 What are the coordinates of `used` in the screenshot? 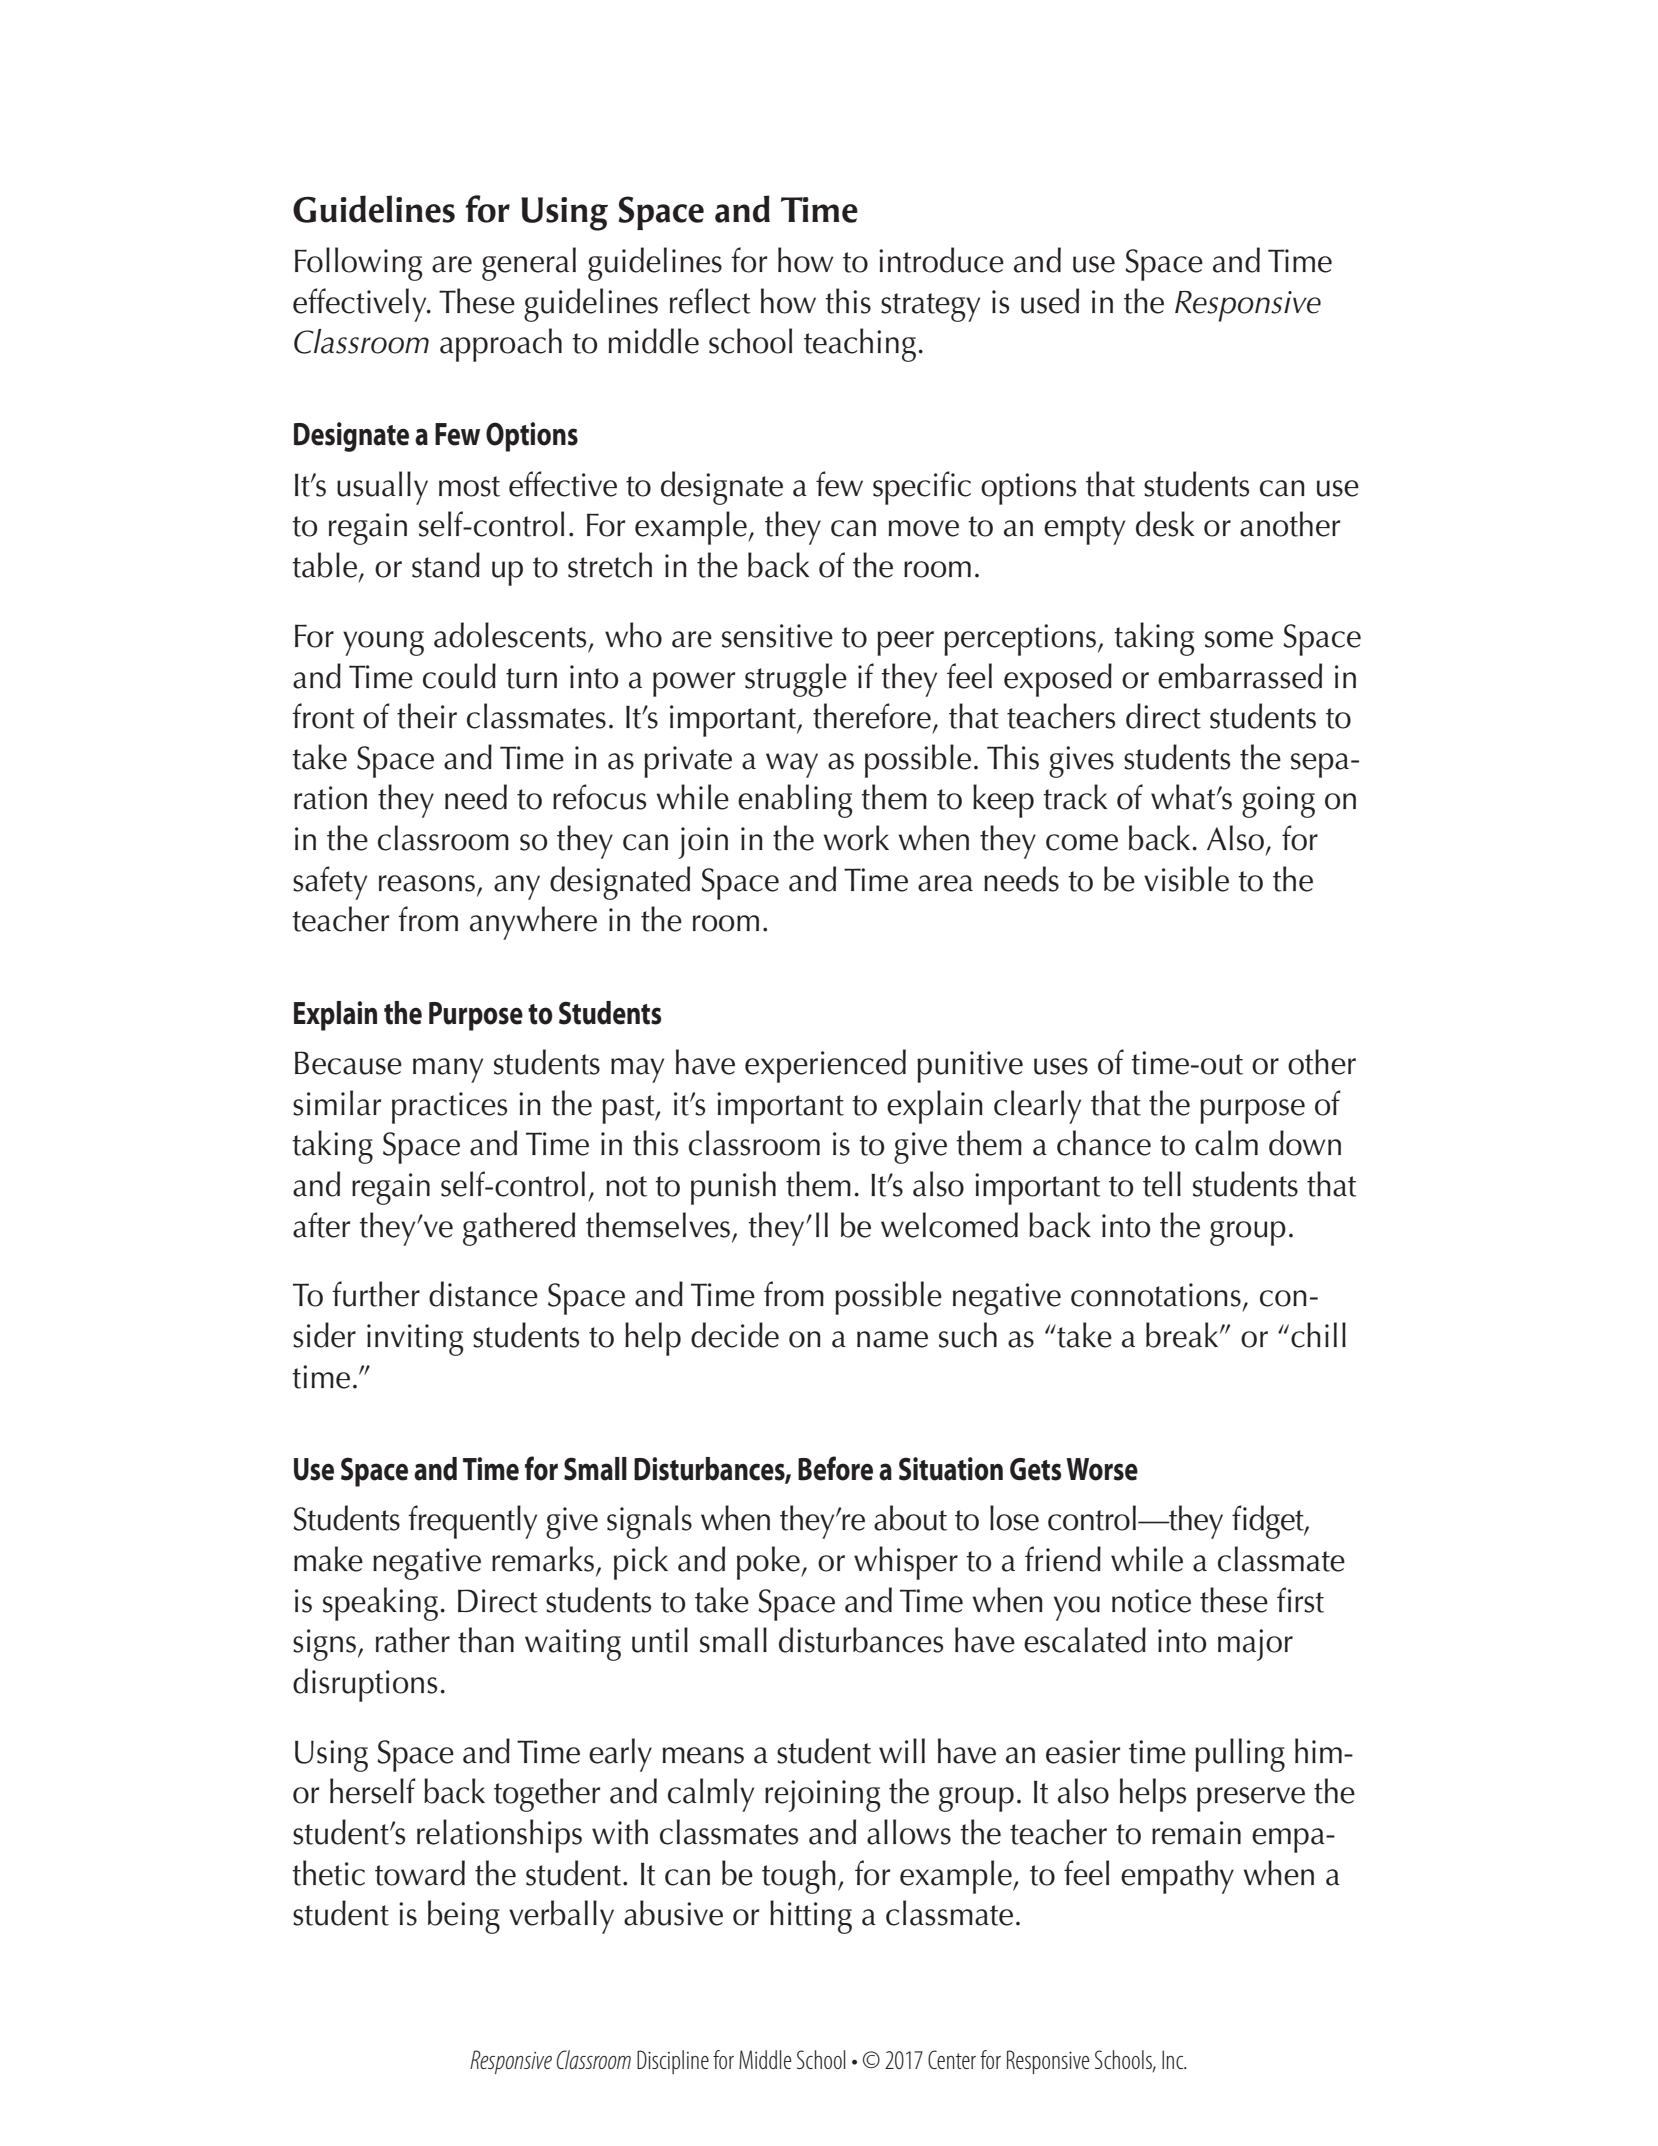 It's located at (1050, 301).
